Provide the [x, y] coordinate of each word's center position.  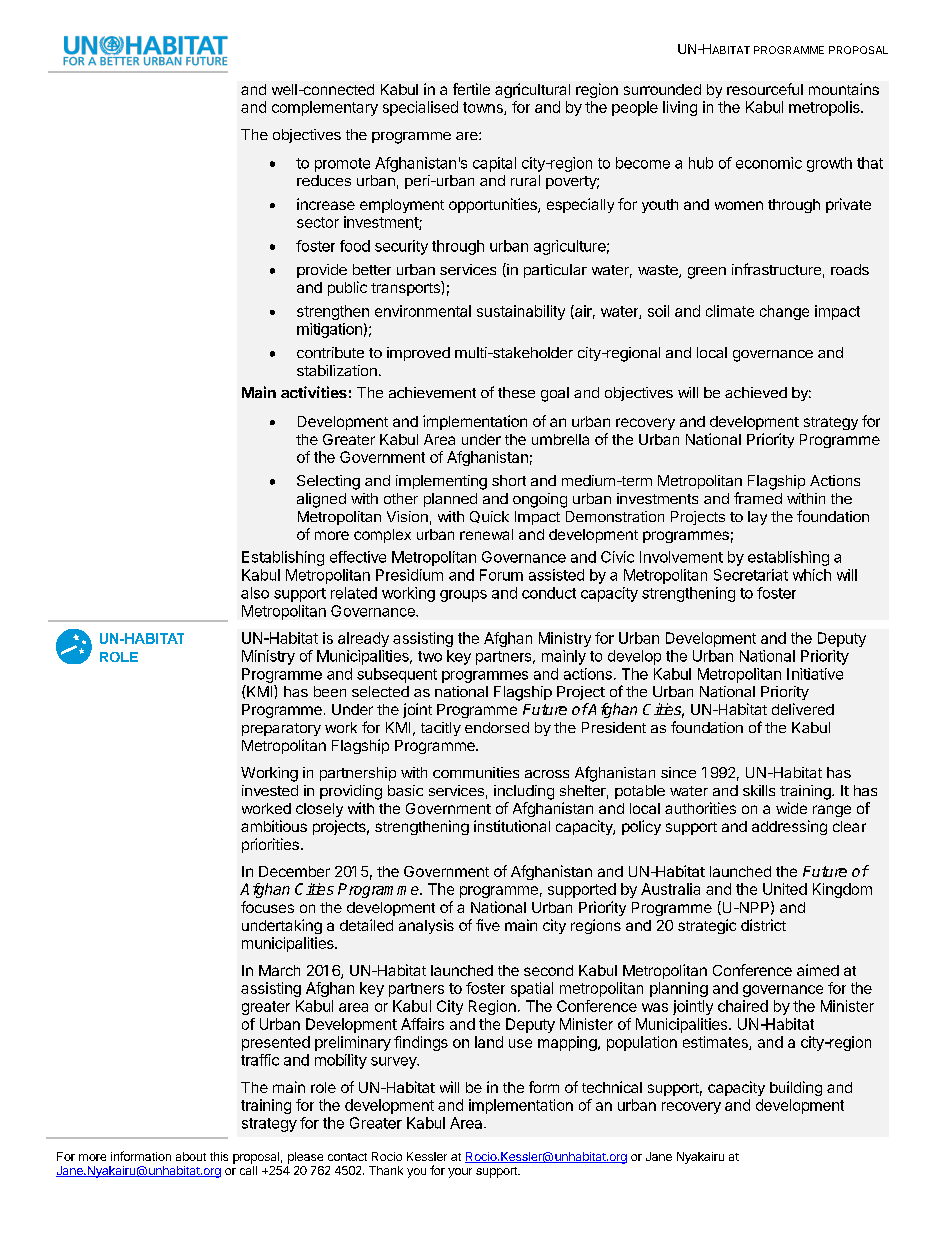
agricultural [532, 90]
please [305, 1158]
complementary [325, 108]
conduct [549, 593]
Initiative [815, 674]
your [460, 1173]
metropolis [825, 108]
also [255, 593]
